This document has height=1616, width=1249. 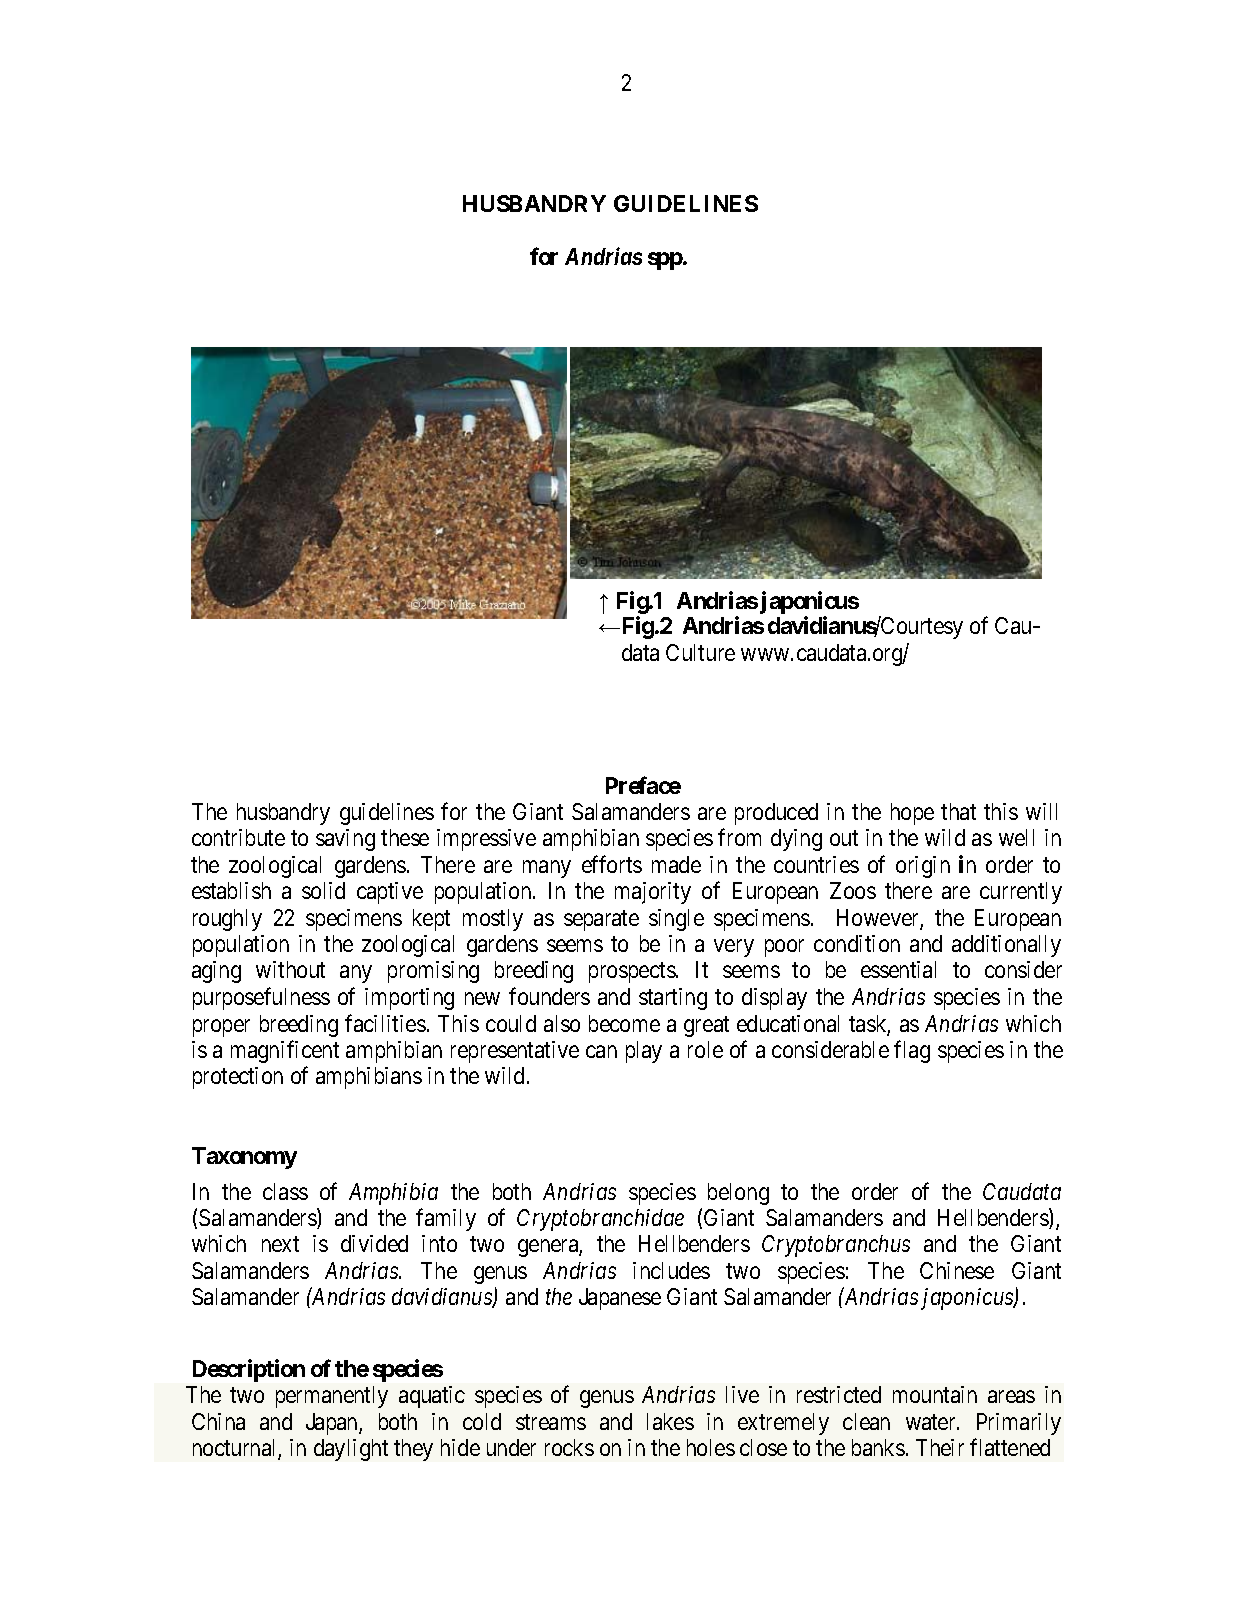 I want to click on efforts, so click(x=612, y=864).
